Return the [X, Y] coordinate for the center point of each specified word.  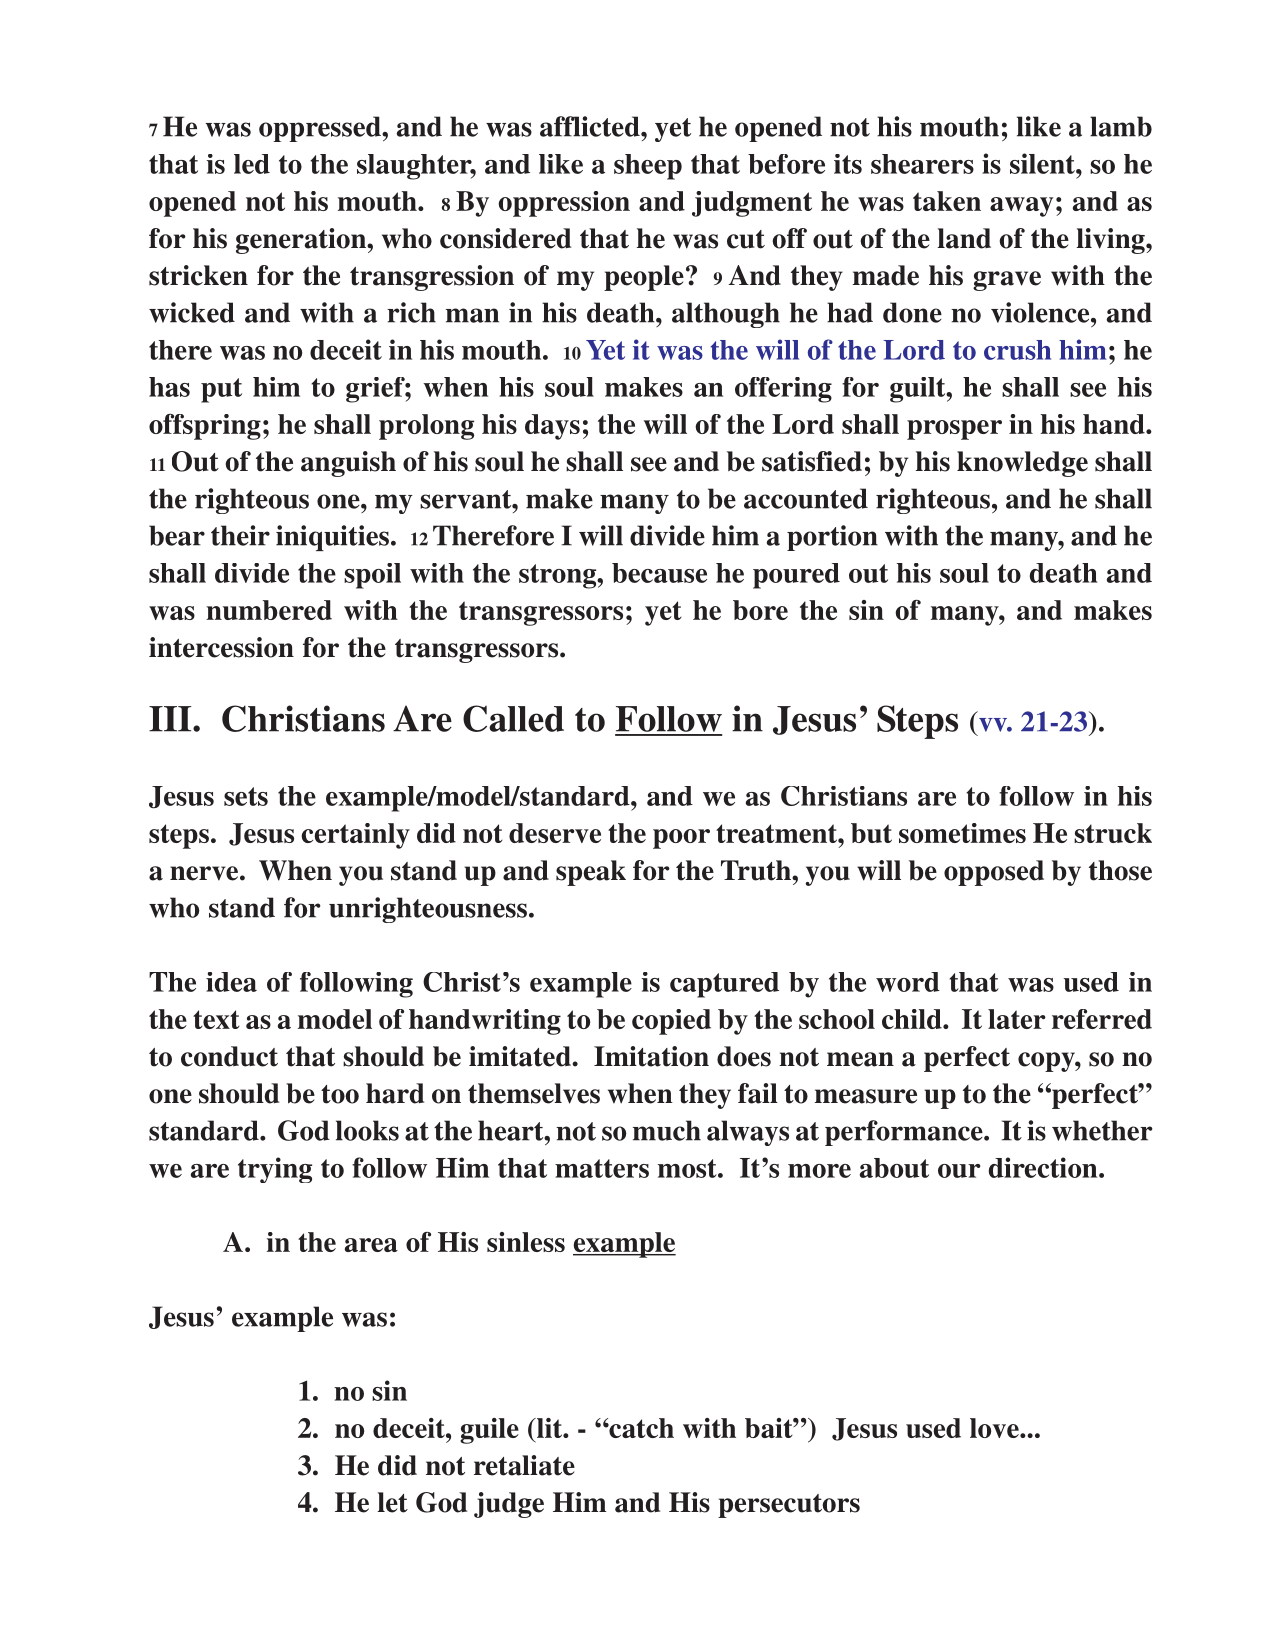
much [667, 1130]
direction [1044, 1167]
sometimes [962, 833]
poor [681, 839]
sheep [648, 167]
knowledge [1022, 464]
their [240, 535]
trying [275, 1170]
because [659, 573]
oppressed [321, 129]
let [393, 1502]
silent [1043, 163]
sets [246, 796]
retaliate [524, 1465]
